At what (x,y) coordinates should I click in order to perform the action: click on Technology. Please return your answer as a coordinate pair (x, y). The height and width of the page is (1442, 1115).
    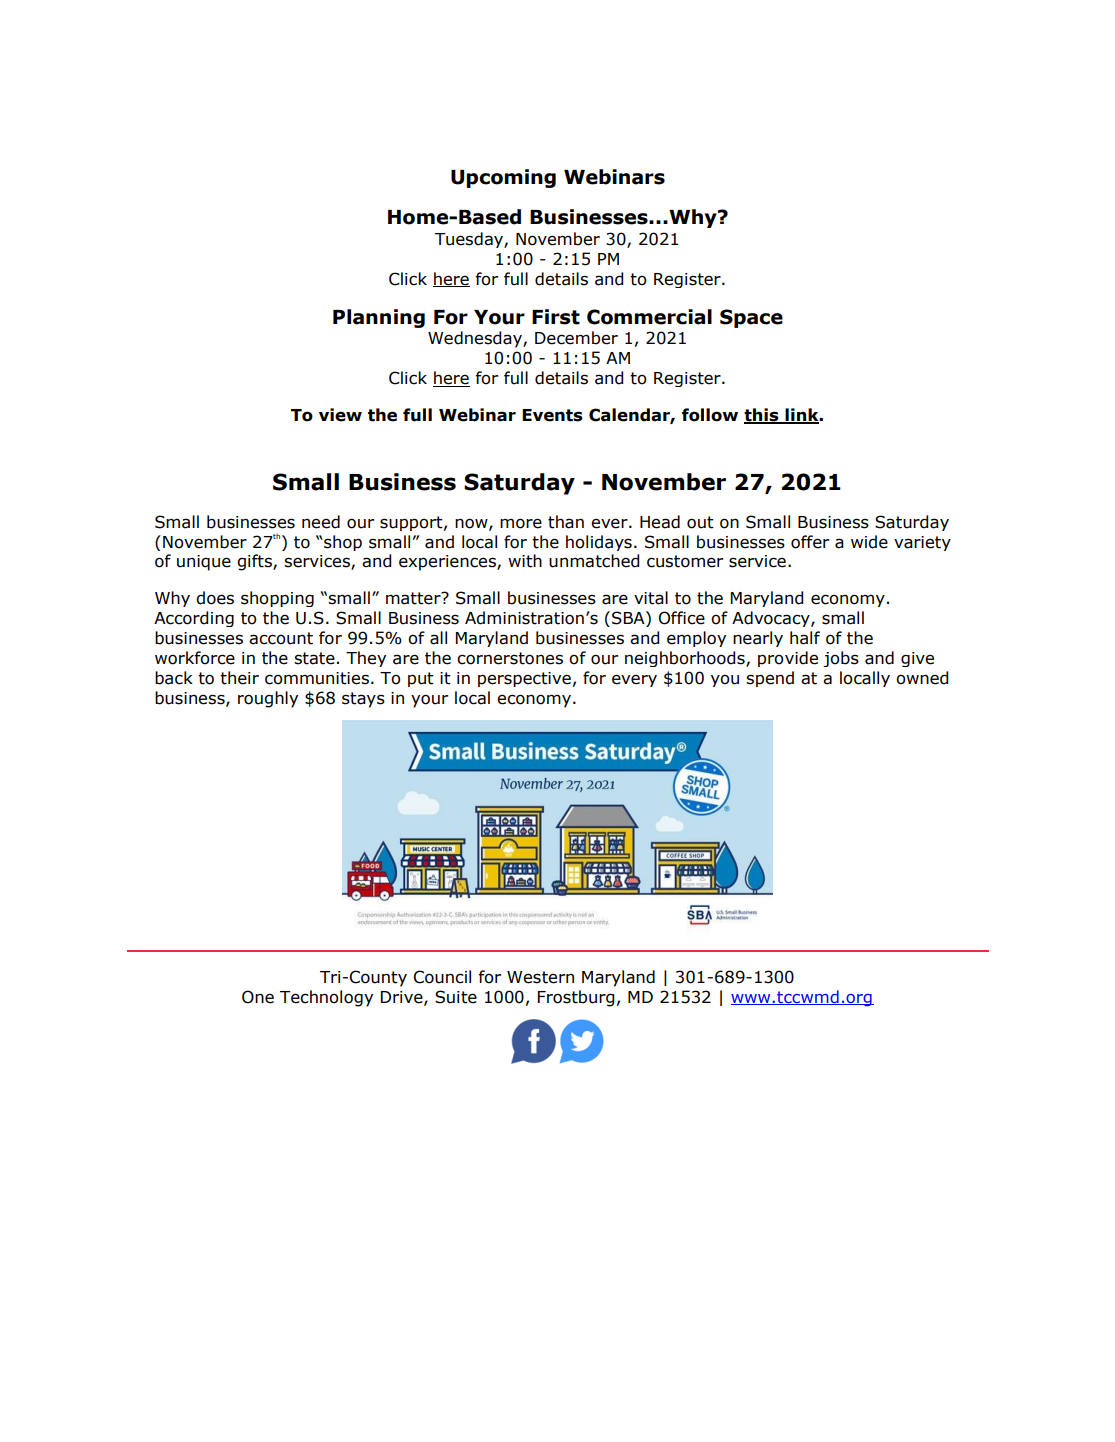
    Looking at the image, I should click on (326, 998).
